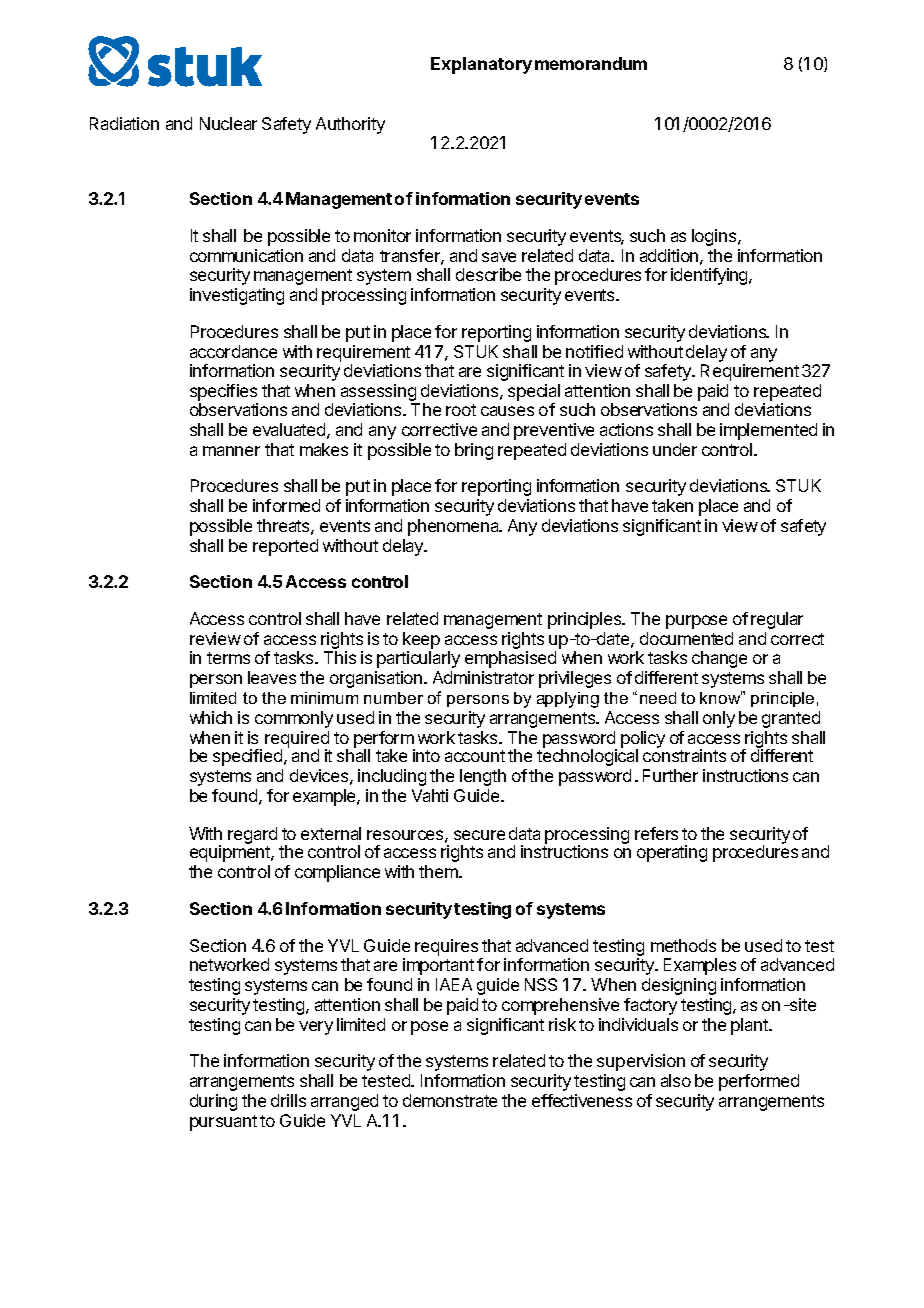  I want to click on terms, so click(228, 658).
